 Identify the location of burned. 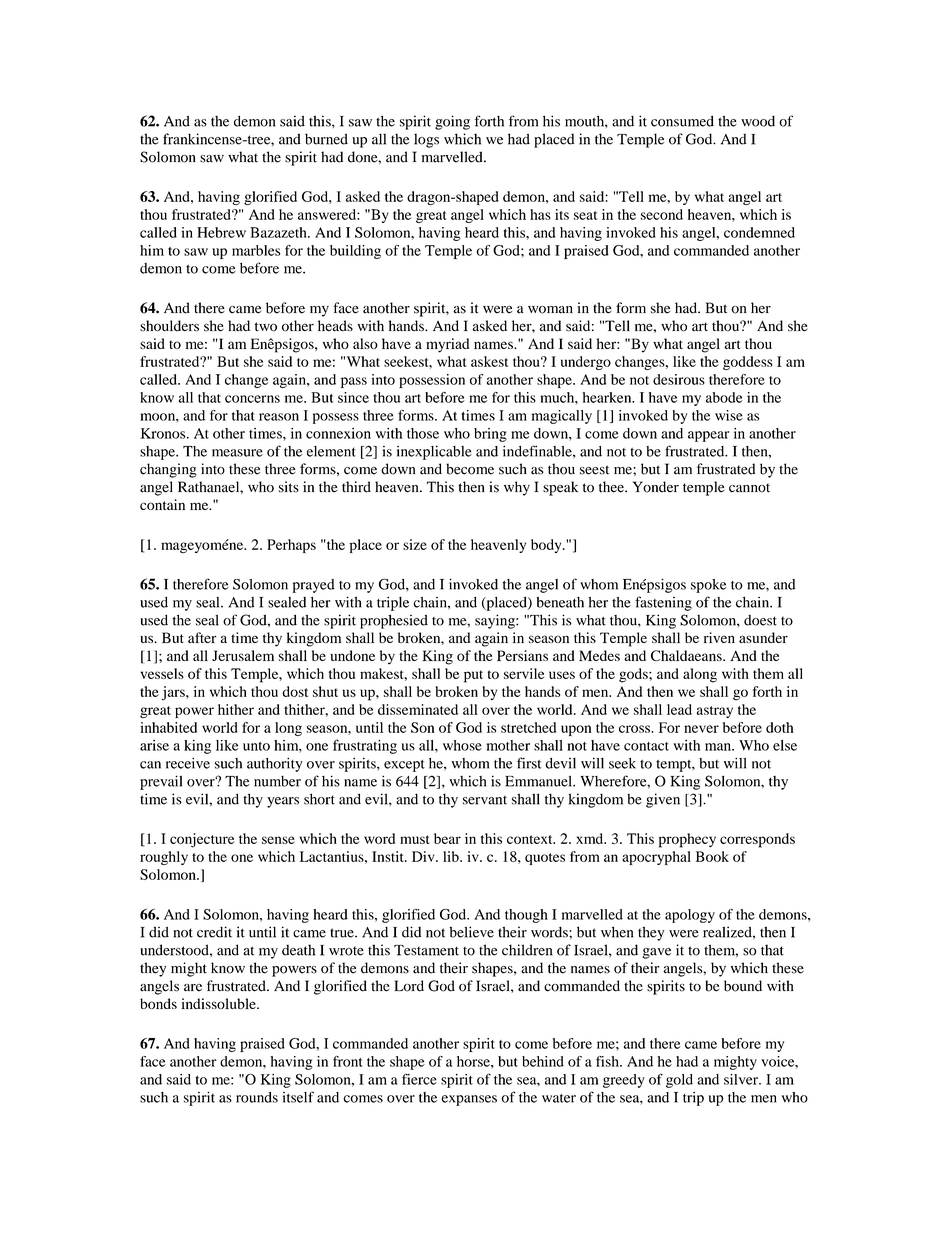
(326, 139).
